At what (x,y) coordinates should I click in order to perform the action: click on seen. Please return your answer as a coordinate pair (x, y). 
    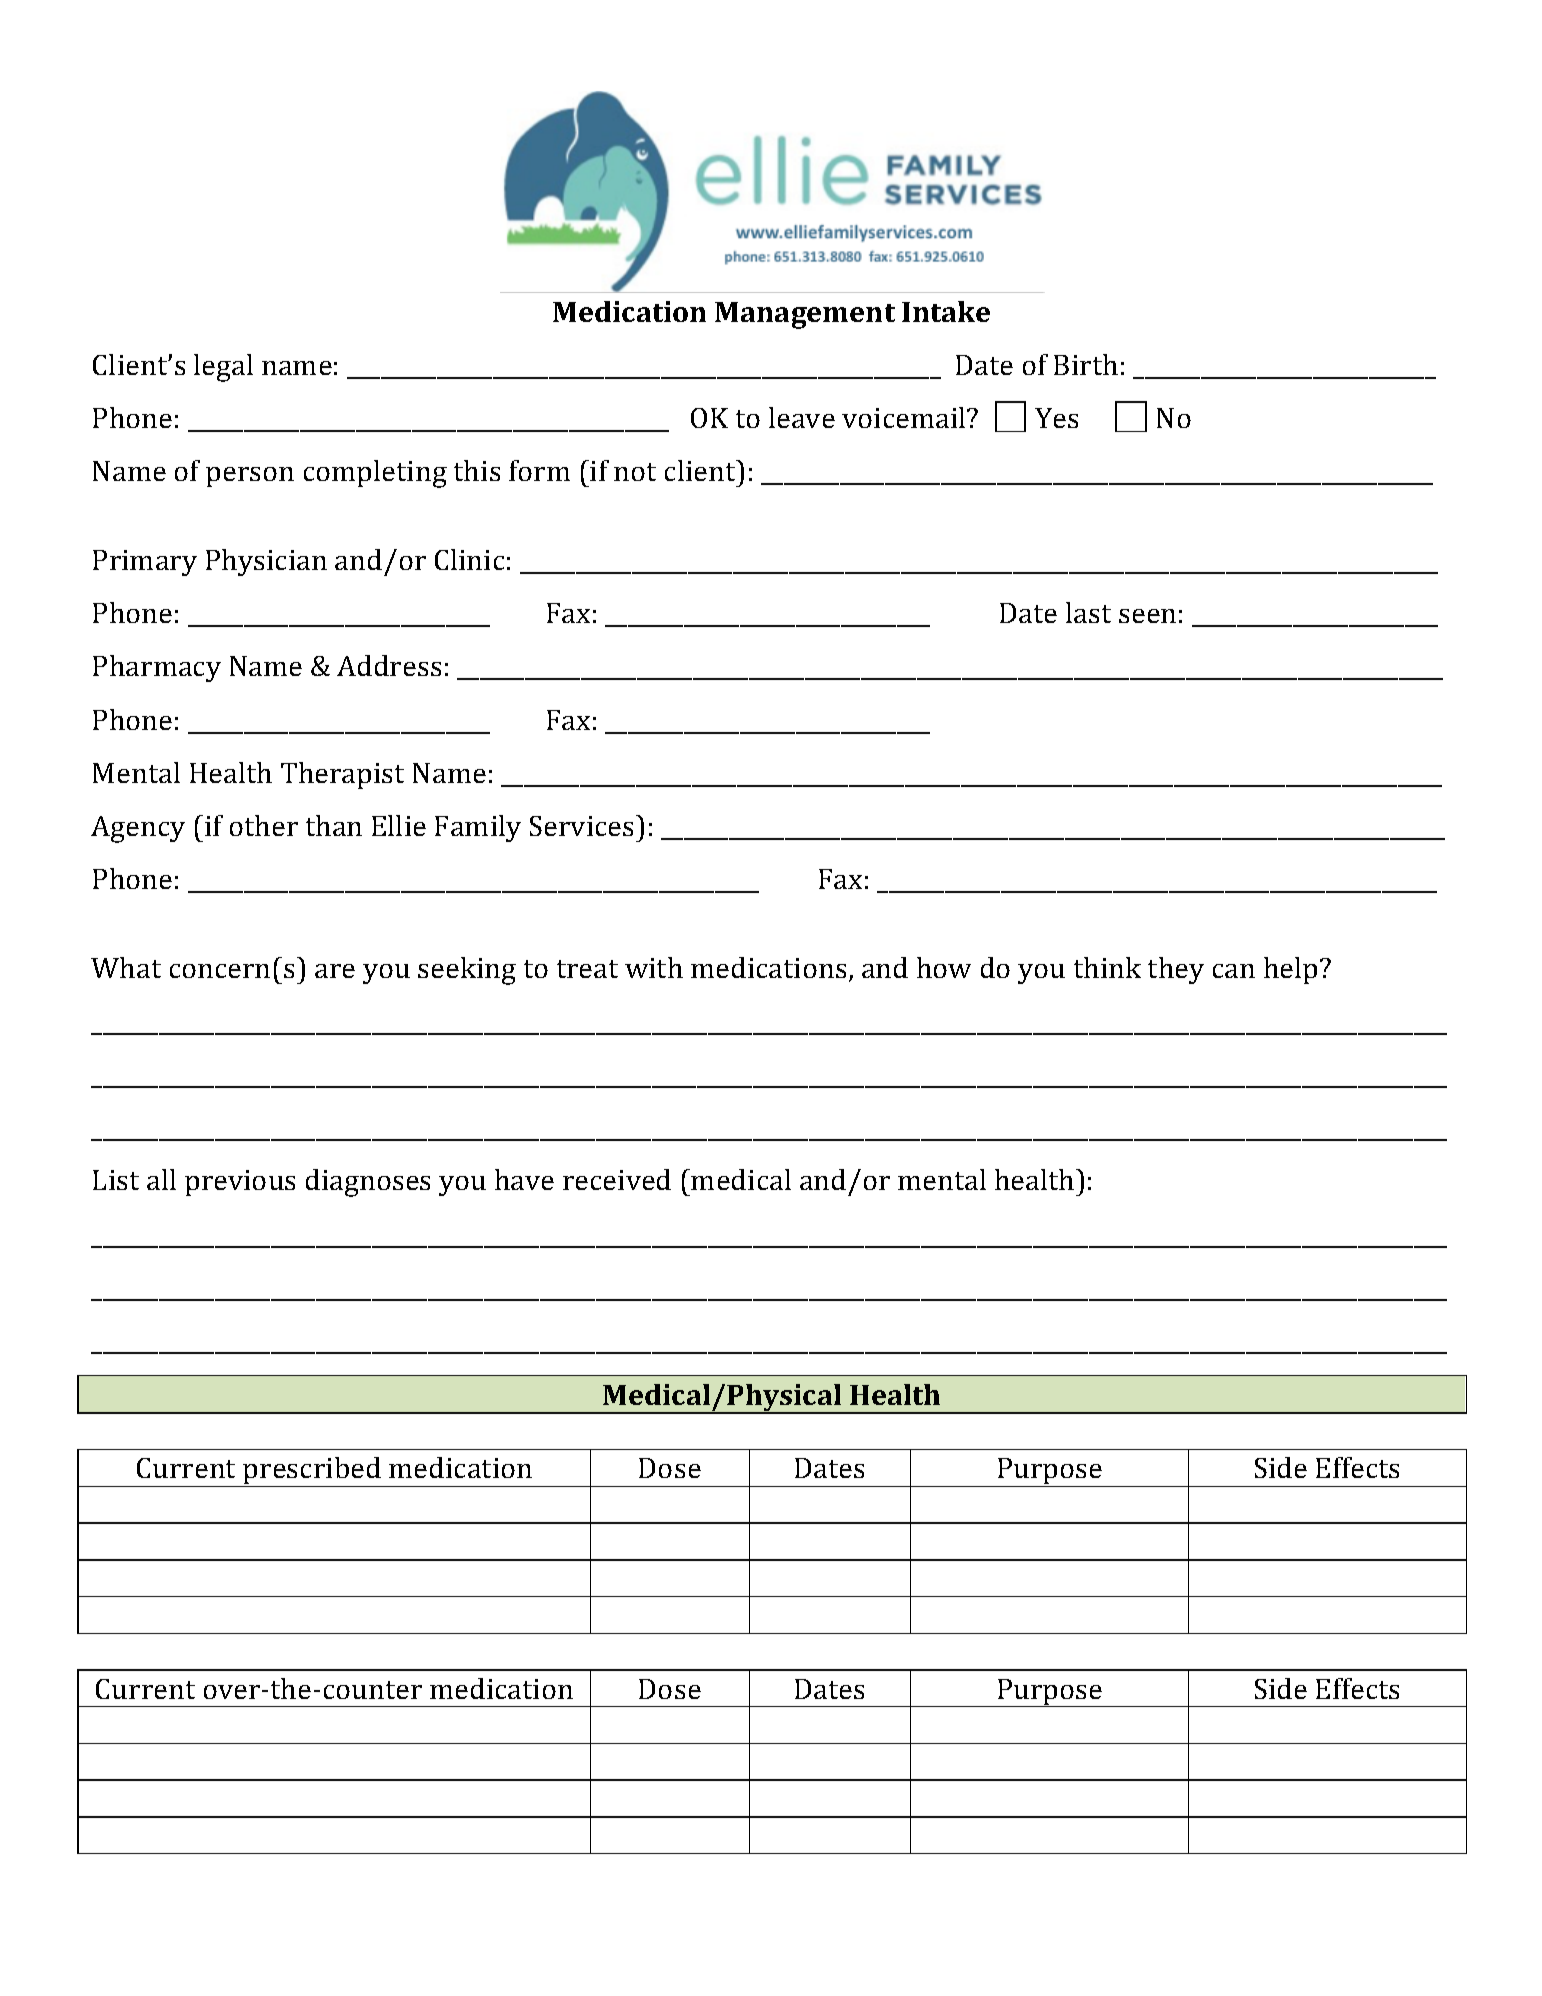
    Looking at the image, I should click on (1147, 616).
